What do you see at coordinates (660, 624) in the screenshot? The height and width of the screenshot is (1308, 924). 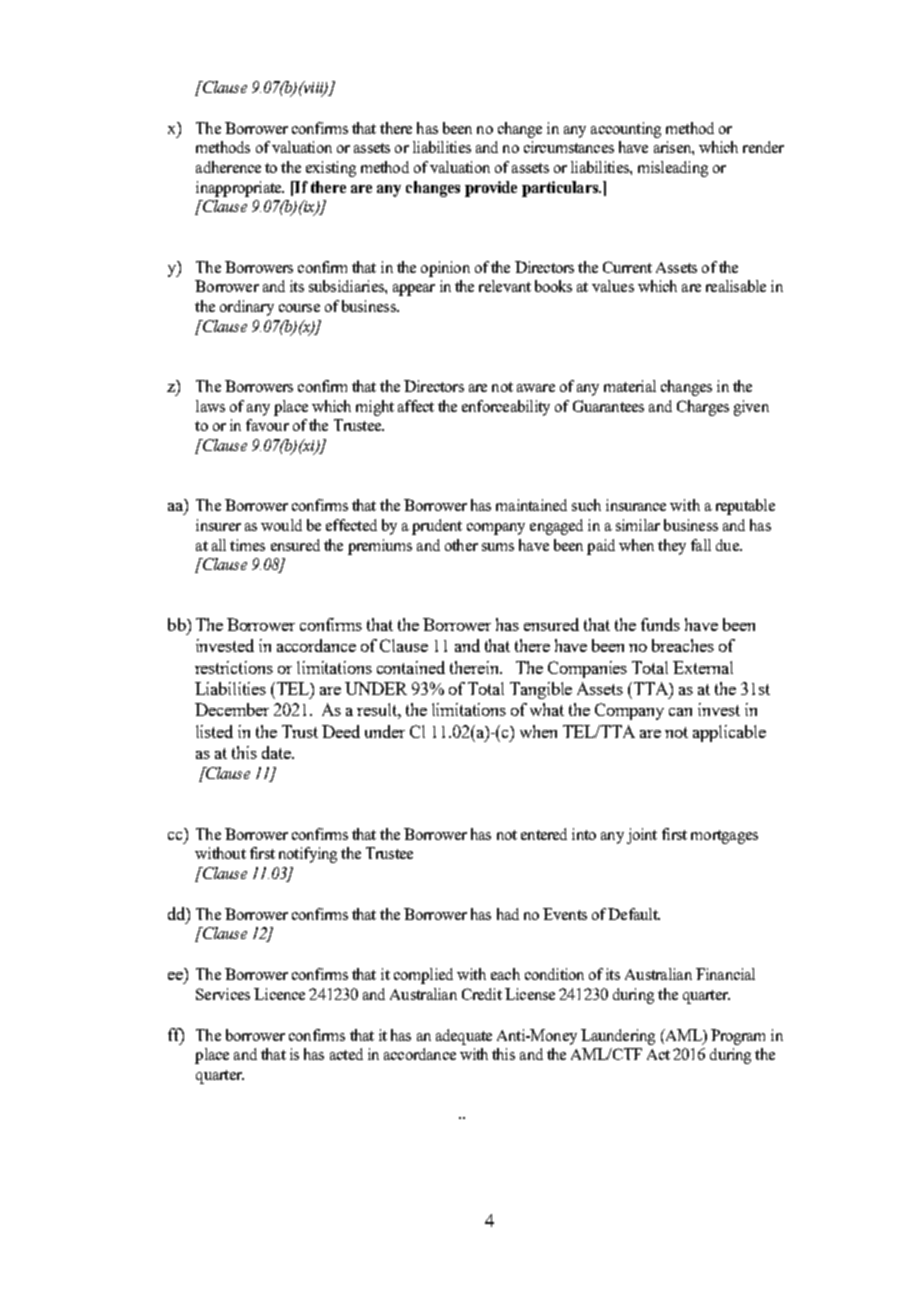 I see `funds` at bounding box center [660, 624].
